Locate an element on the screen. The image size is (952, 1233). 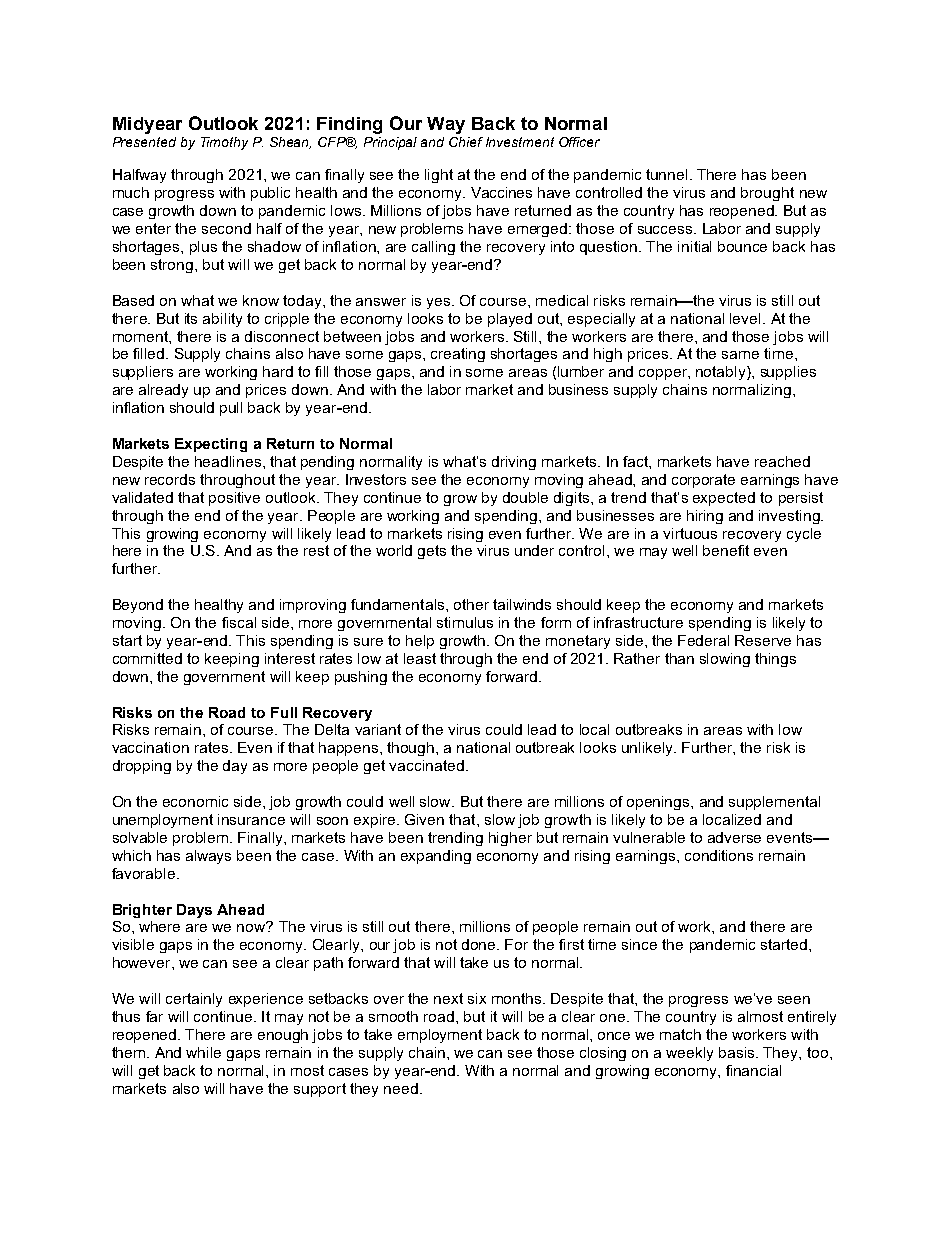
vaccination is located at coordinates (150, 747).
